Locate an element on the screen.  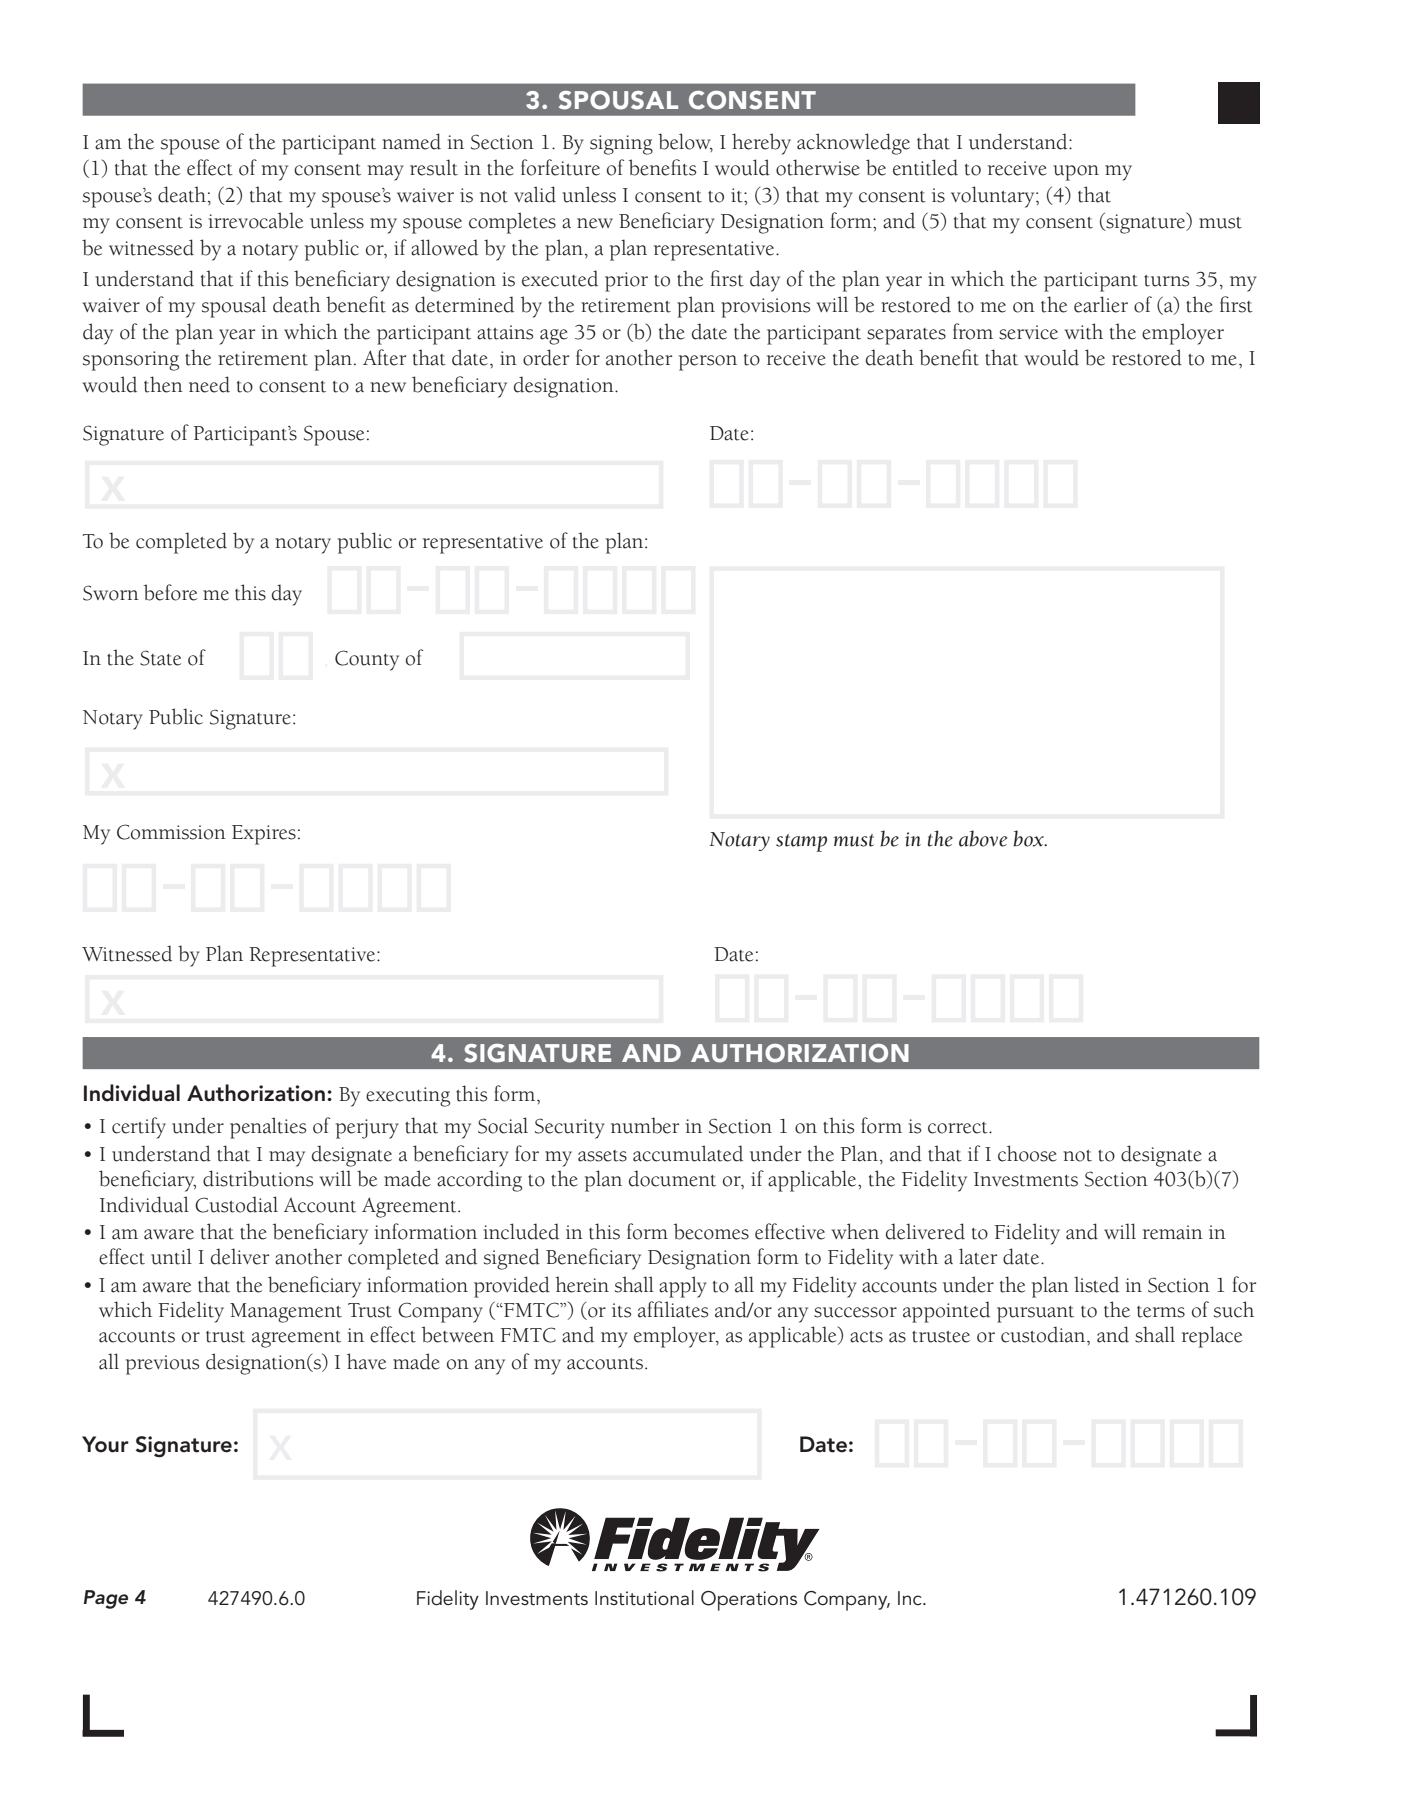
Page is located at coordinates (106, 1599).
